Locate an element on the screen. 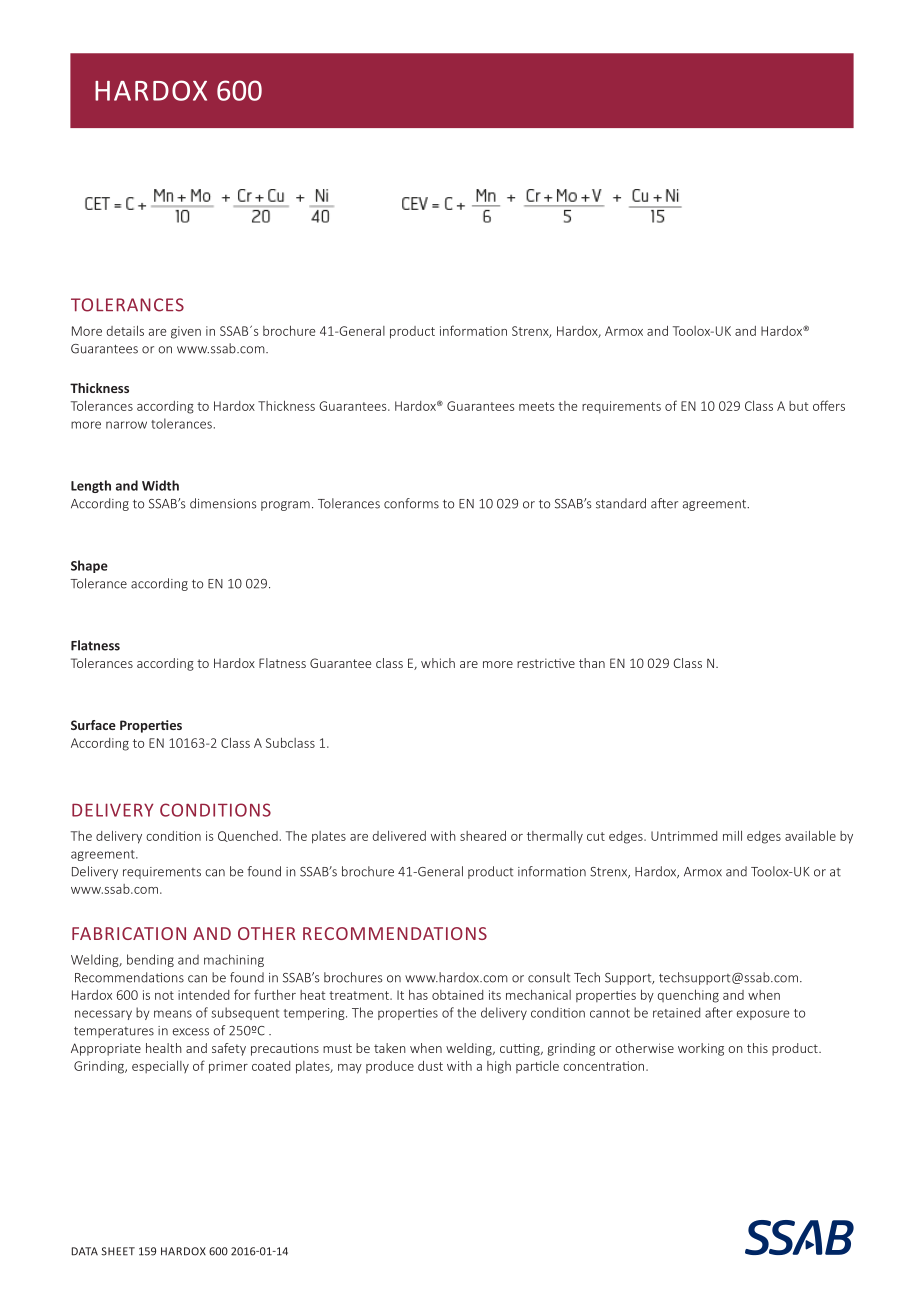  exposure is located at coordinates (763, 1015).
